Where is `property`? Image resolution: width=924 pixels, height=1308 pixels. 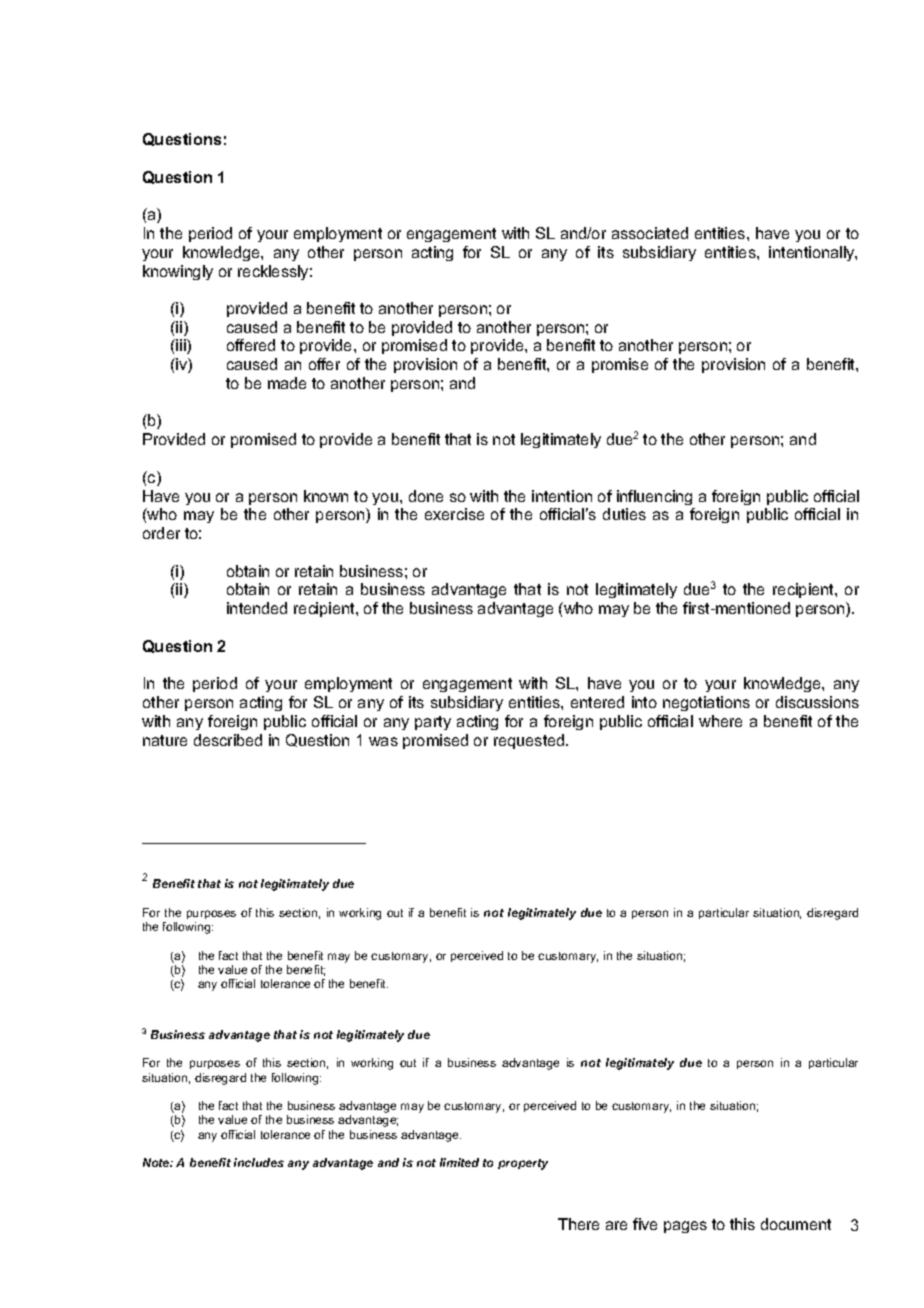 property is located at coordinates (523, 1164).
